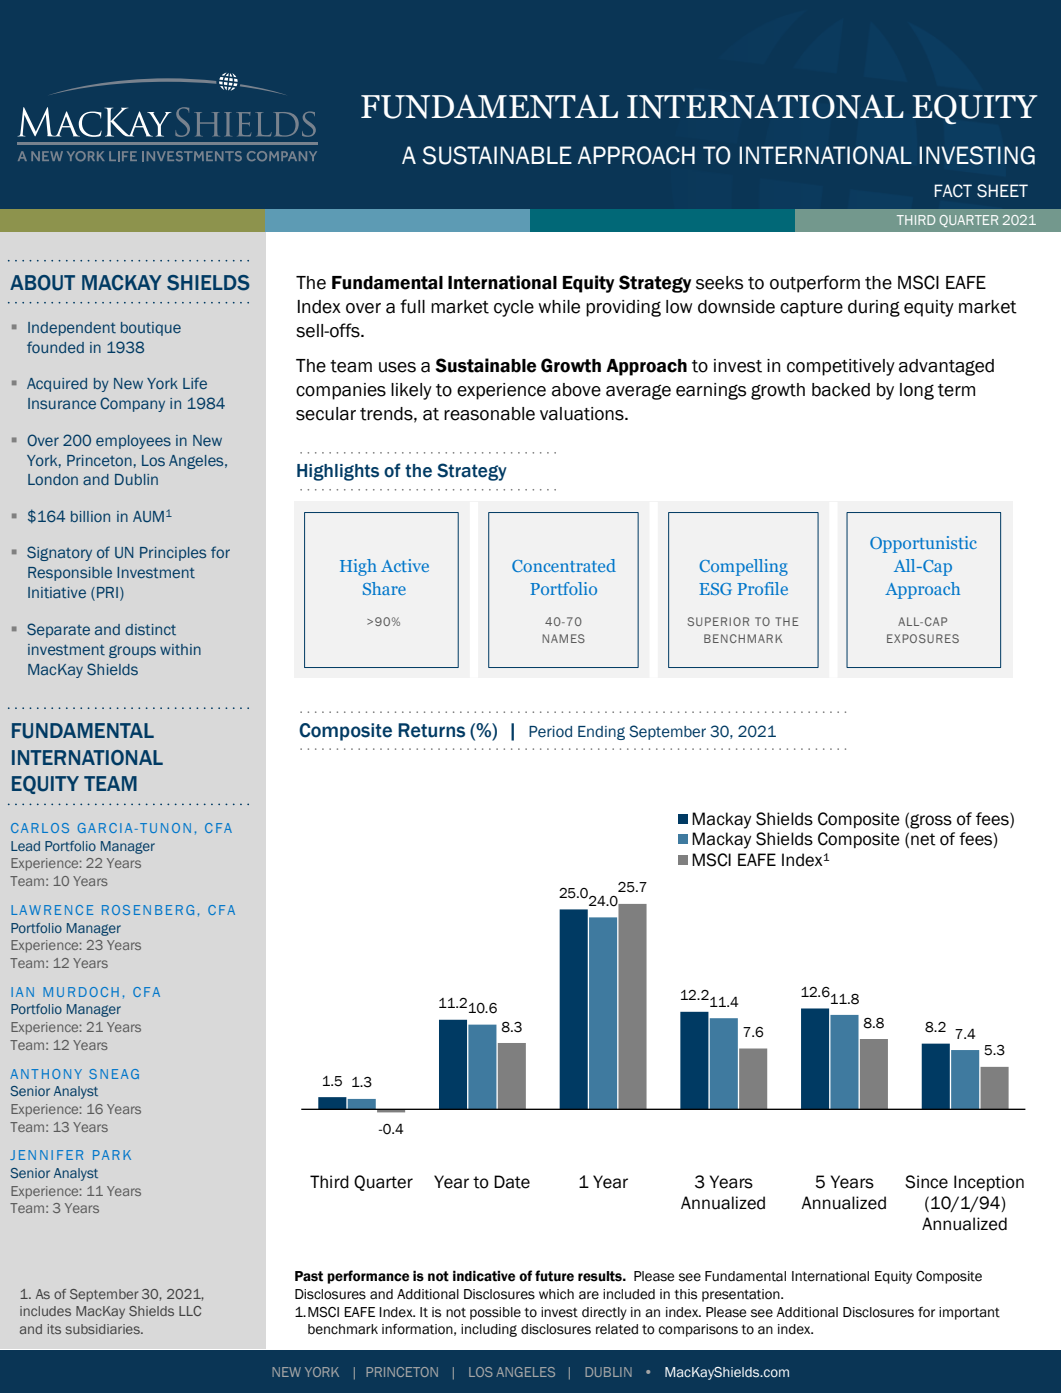 This image has height=1393, width=1061. What do you see at coordinates (953, 191) in the image?
I see `FACT` at bounding box center [953, 191].
